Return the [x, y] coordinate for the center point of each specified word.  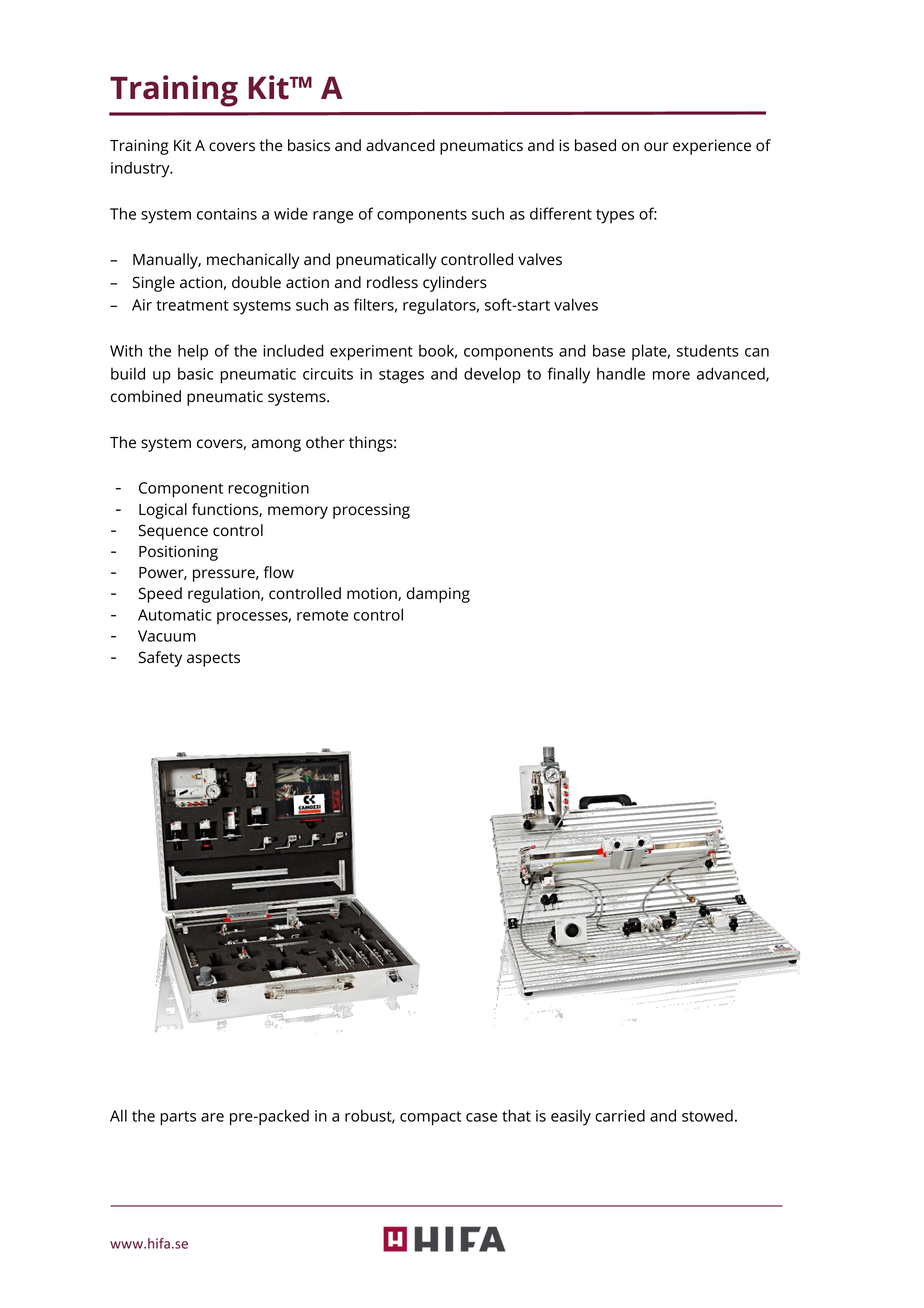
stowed [707, 1115]
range [333, 217]
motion [373, 594]
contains [227, 214]
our [656, 147]
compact [430, 1118]
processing [371, 511]
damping [438, 595]
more [671, 375]
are [212, 1117]
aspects [213, 660]
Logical [163, 511]
